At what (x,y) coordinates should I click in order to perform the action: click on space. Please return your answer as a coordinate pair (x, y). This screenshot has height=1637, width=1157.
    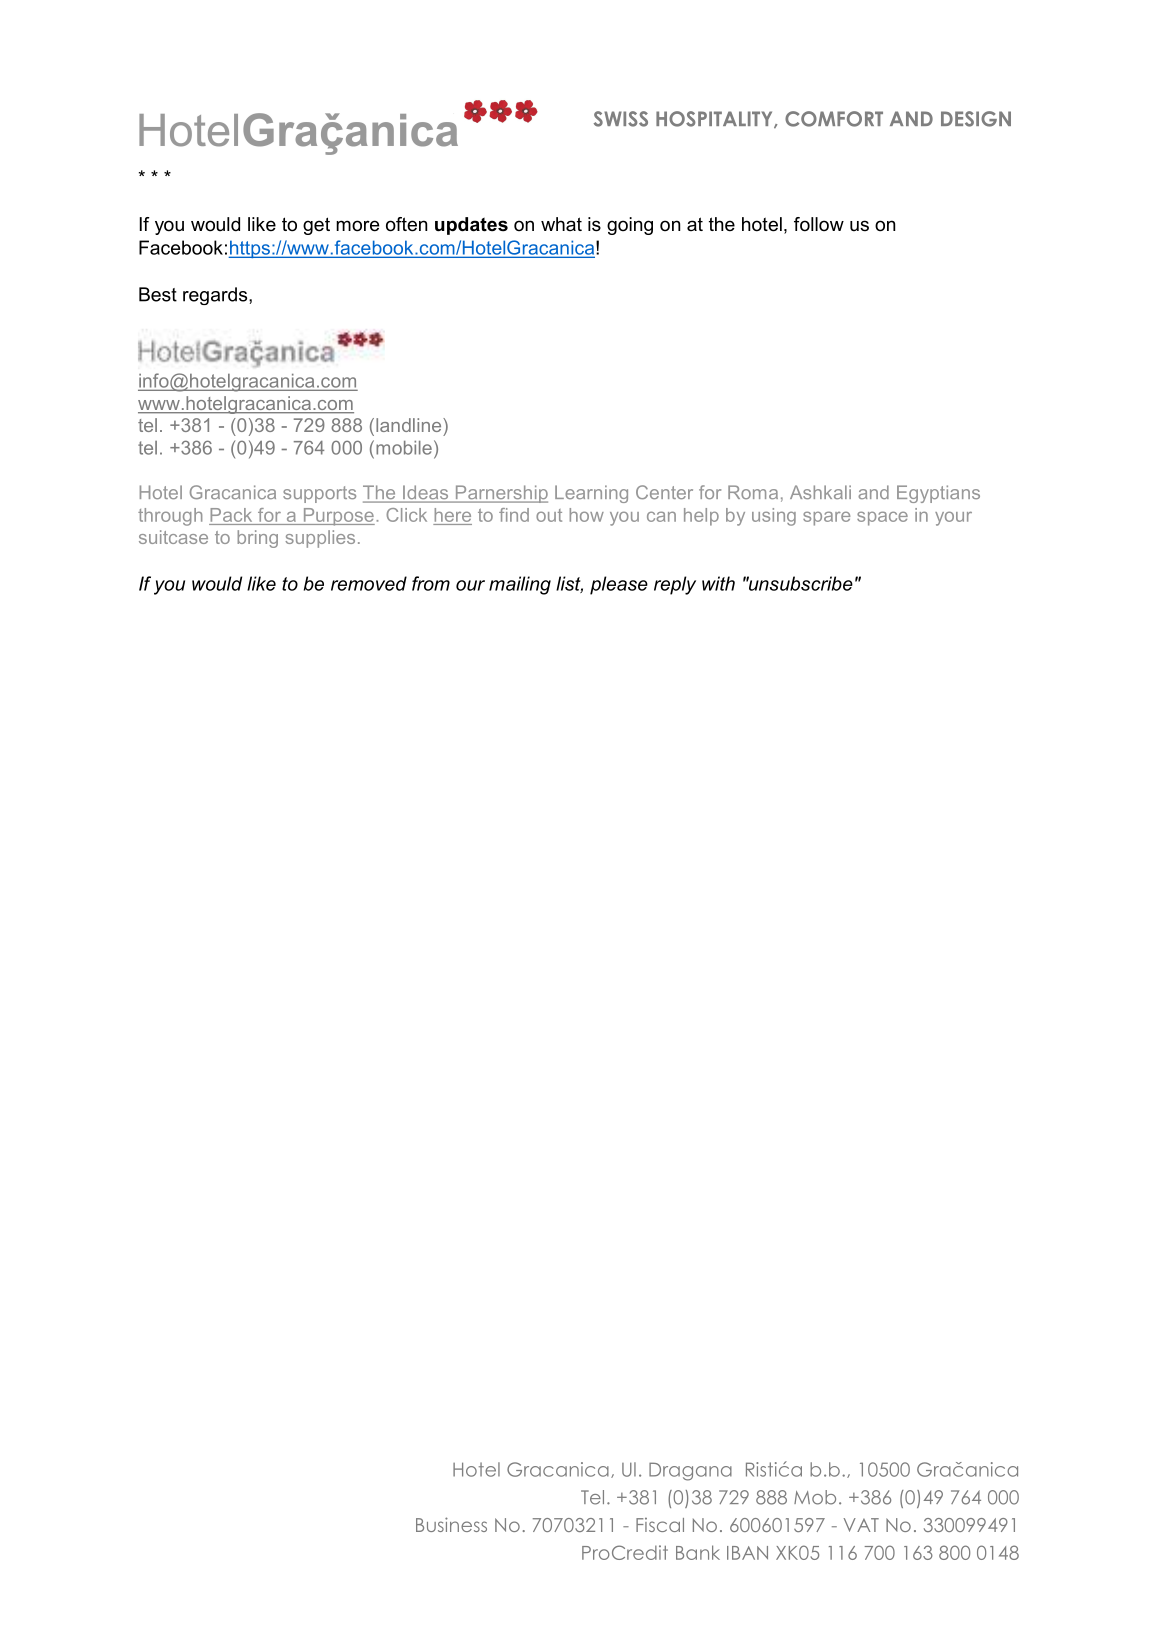
    Looking at the image, I should click on (882, 518).
